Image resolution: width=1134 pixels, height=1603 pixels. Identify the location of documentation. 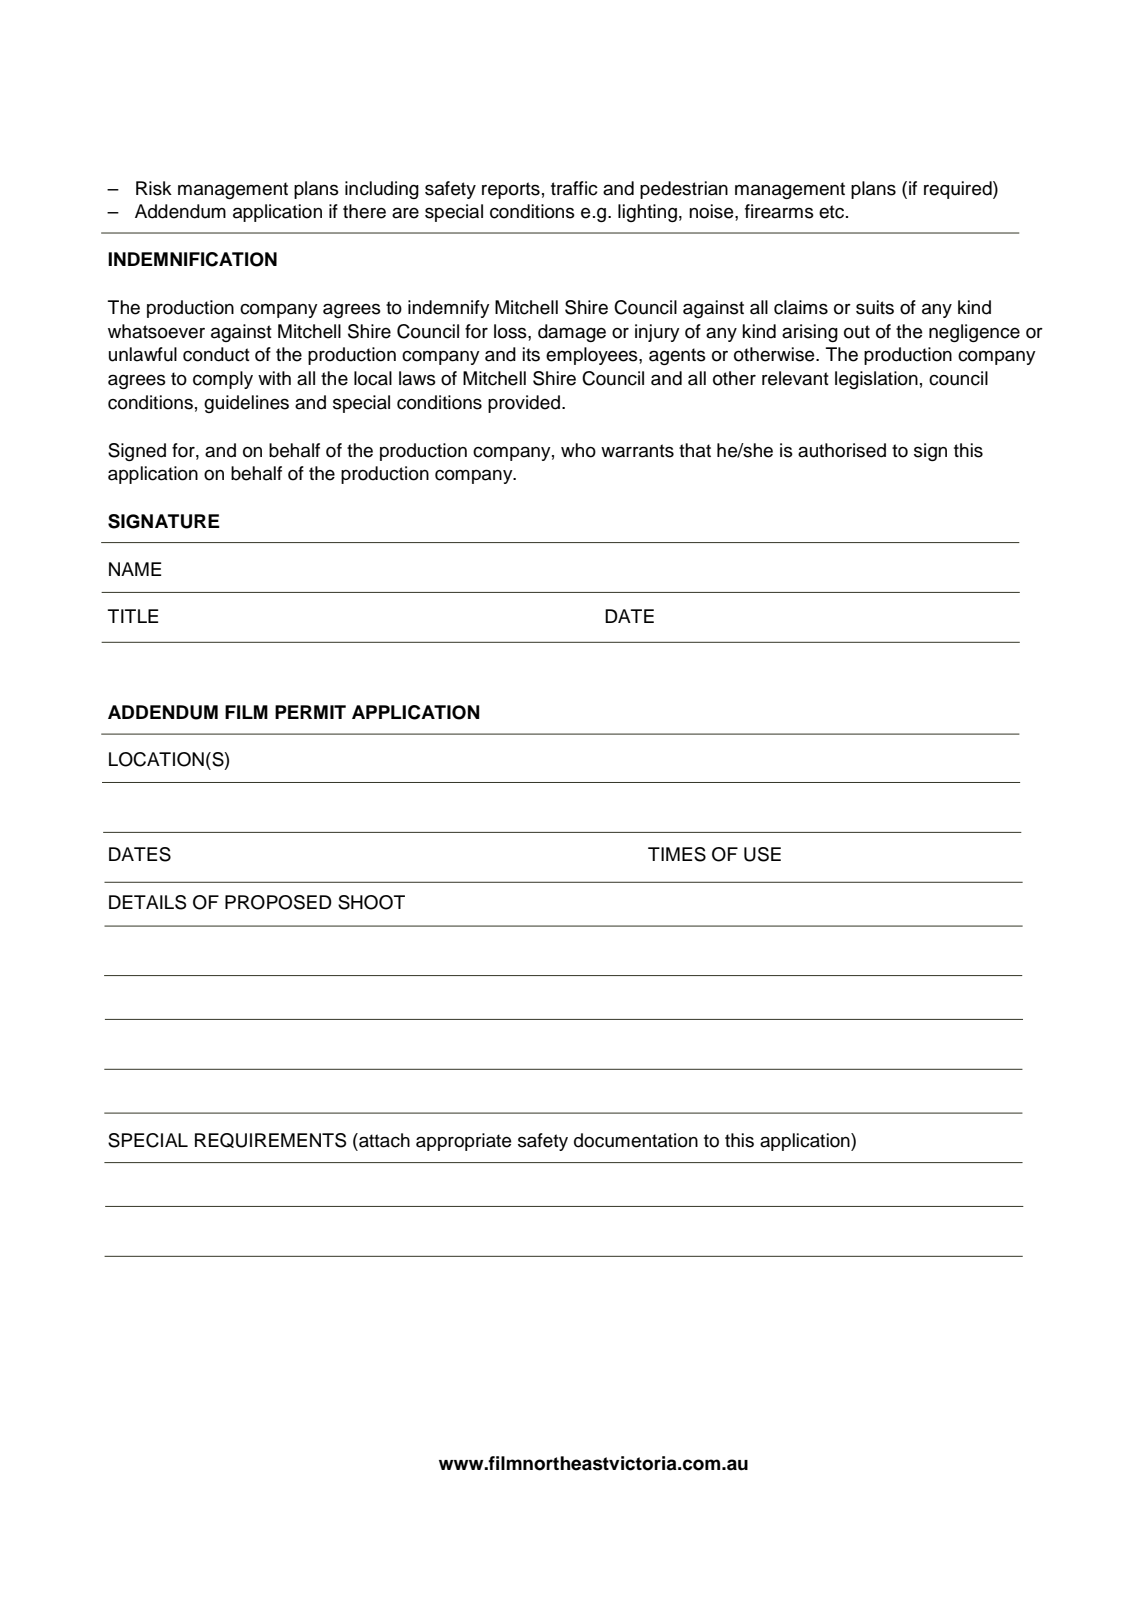
(636, 1140).
